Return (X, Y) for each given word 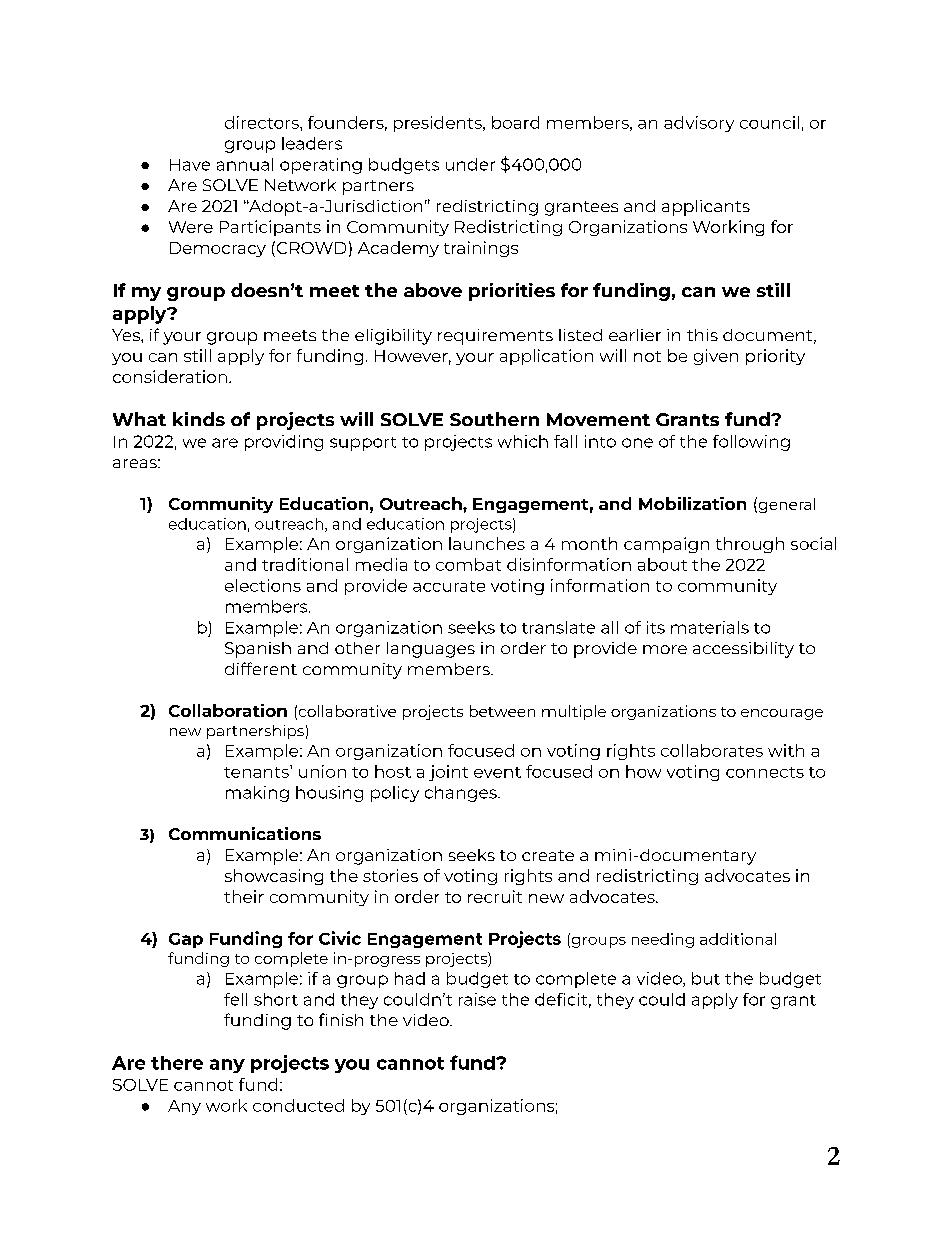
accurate (449, 586)
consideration (170, 376)
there (177, 1063)
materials (710, 627)
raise (477, 999)
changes (462, 794)
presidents (439, 124)
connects (765, 772)
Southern (494, 419)
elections (263, 585)
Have (190, 165)
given (716, 357)
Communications (245, 833)
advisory (699, 124)
